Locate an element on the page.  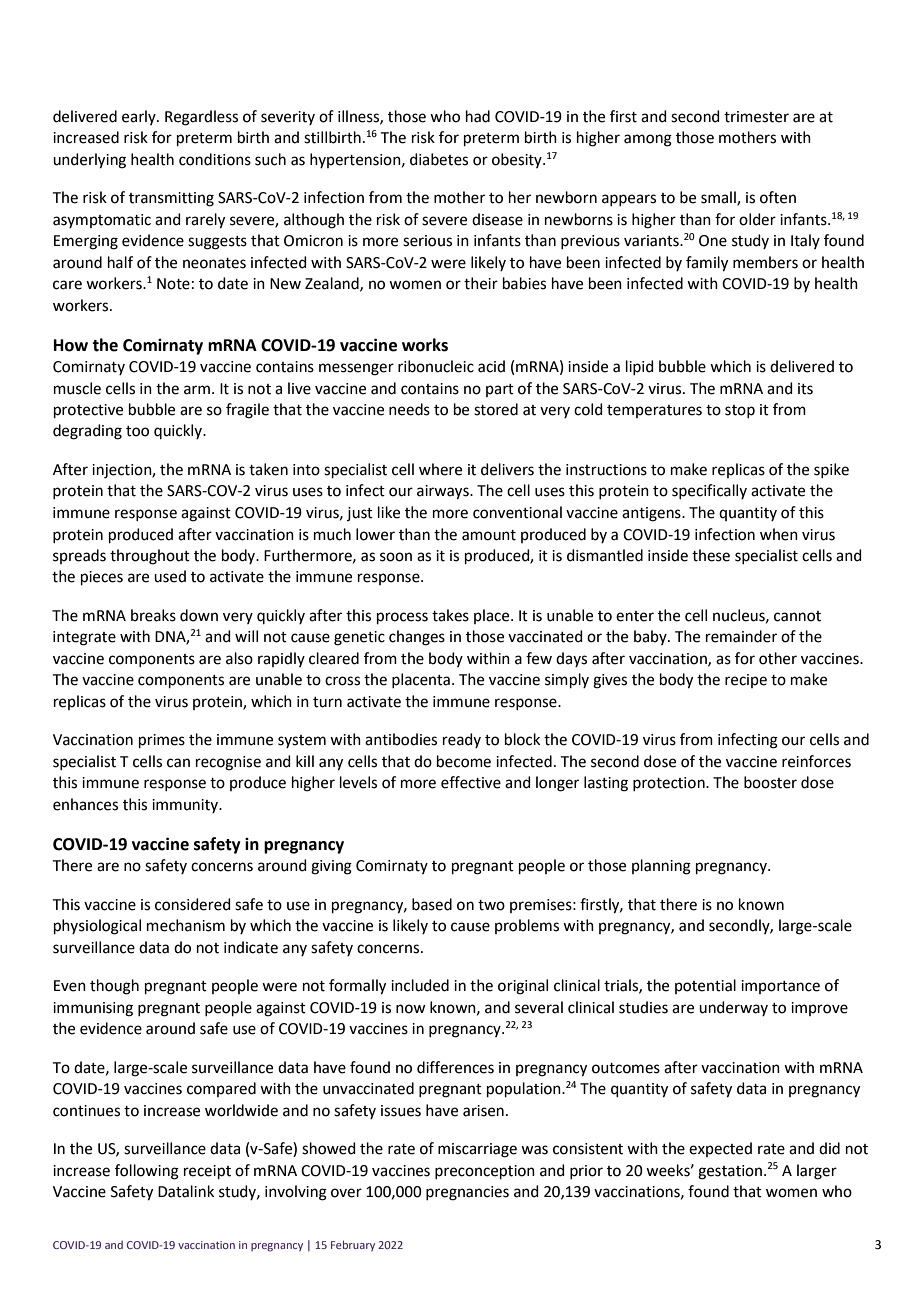
early is located at coordinates (140, 117).
